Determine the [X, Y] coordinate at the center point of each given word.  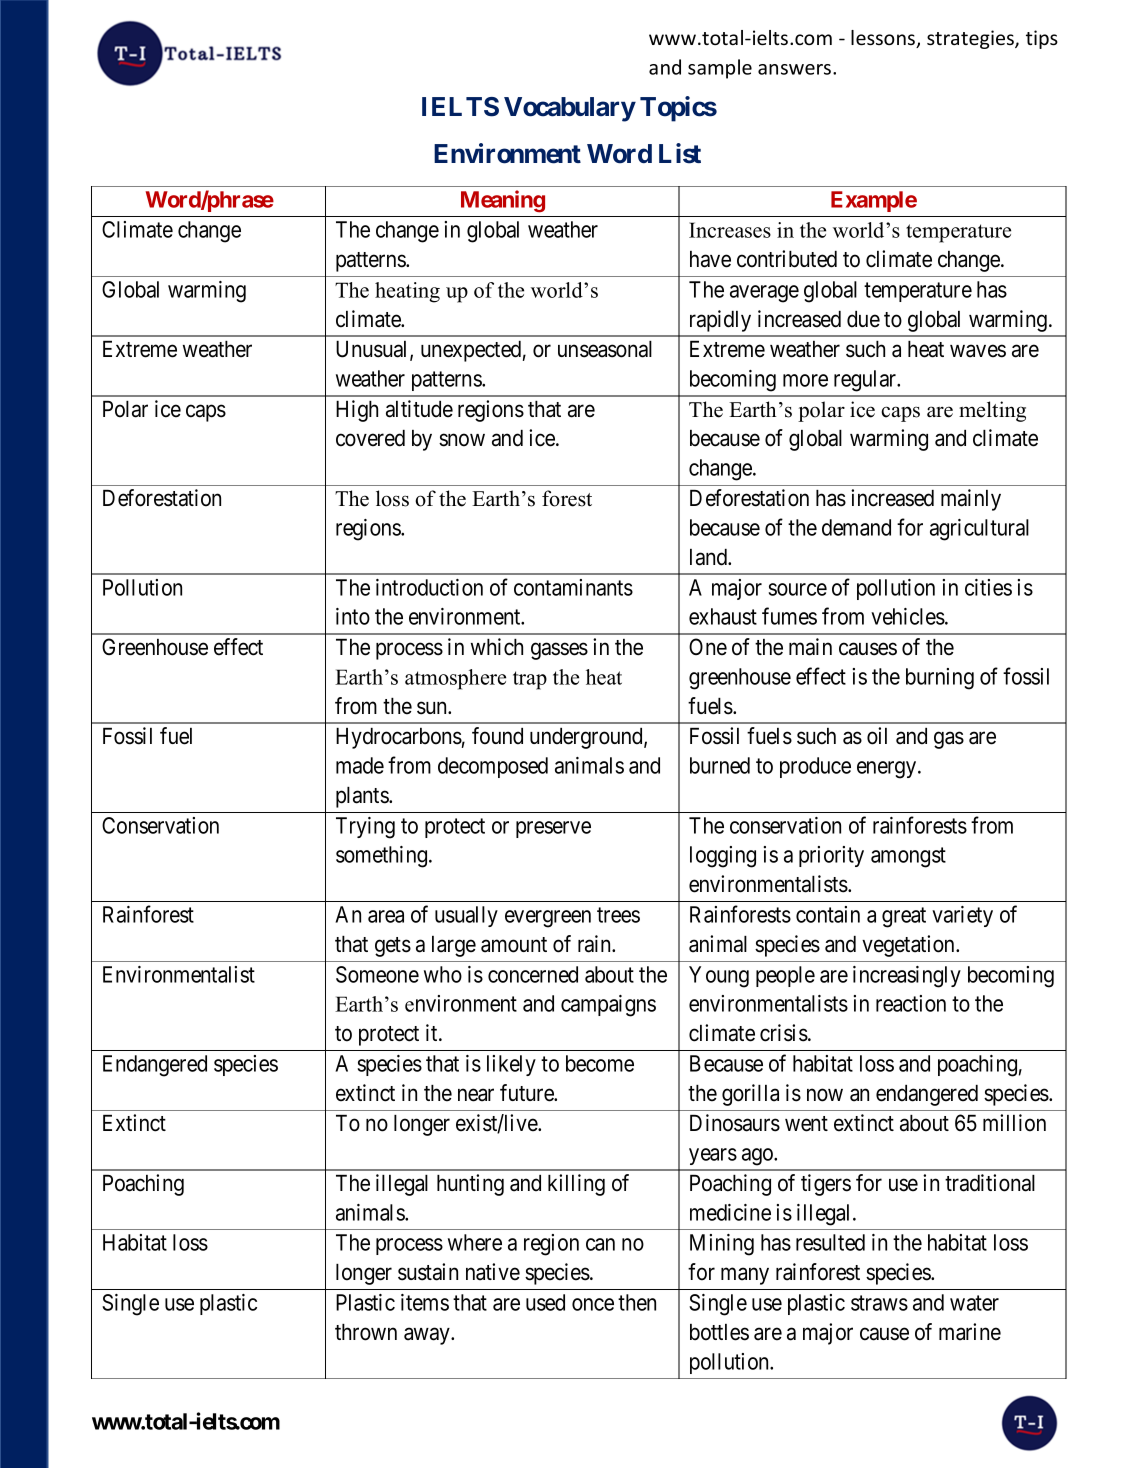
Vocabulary [570, 109]
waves [978, 351]
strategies [971, 39]
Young [719, 977]
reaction [911, 1003]
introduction [429, 587]
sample [720, 69]
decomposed [493, 767]
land [710, 557]
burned [720, 765]
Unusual [373, 350]
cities [988, 587]
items [425, 1302]
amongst [908, 858]
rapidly [720, 321]
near [476, 1095]
